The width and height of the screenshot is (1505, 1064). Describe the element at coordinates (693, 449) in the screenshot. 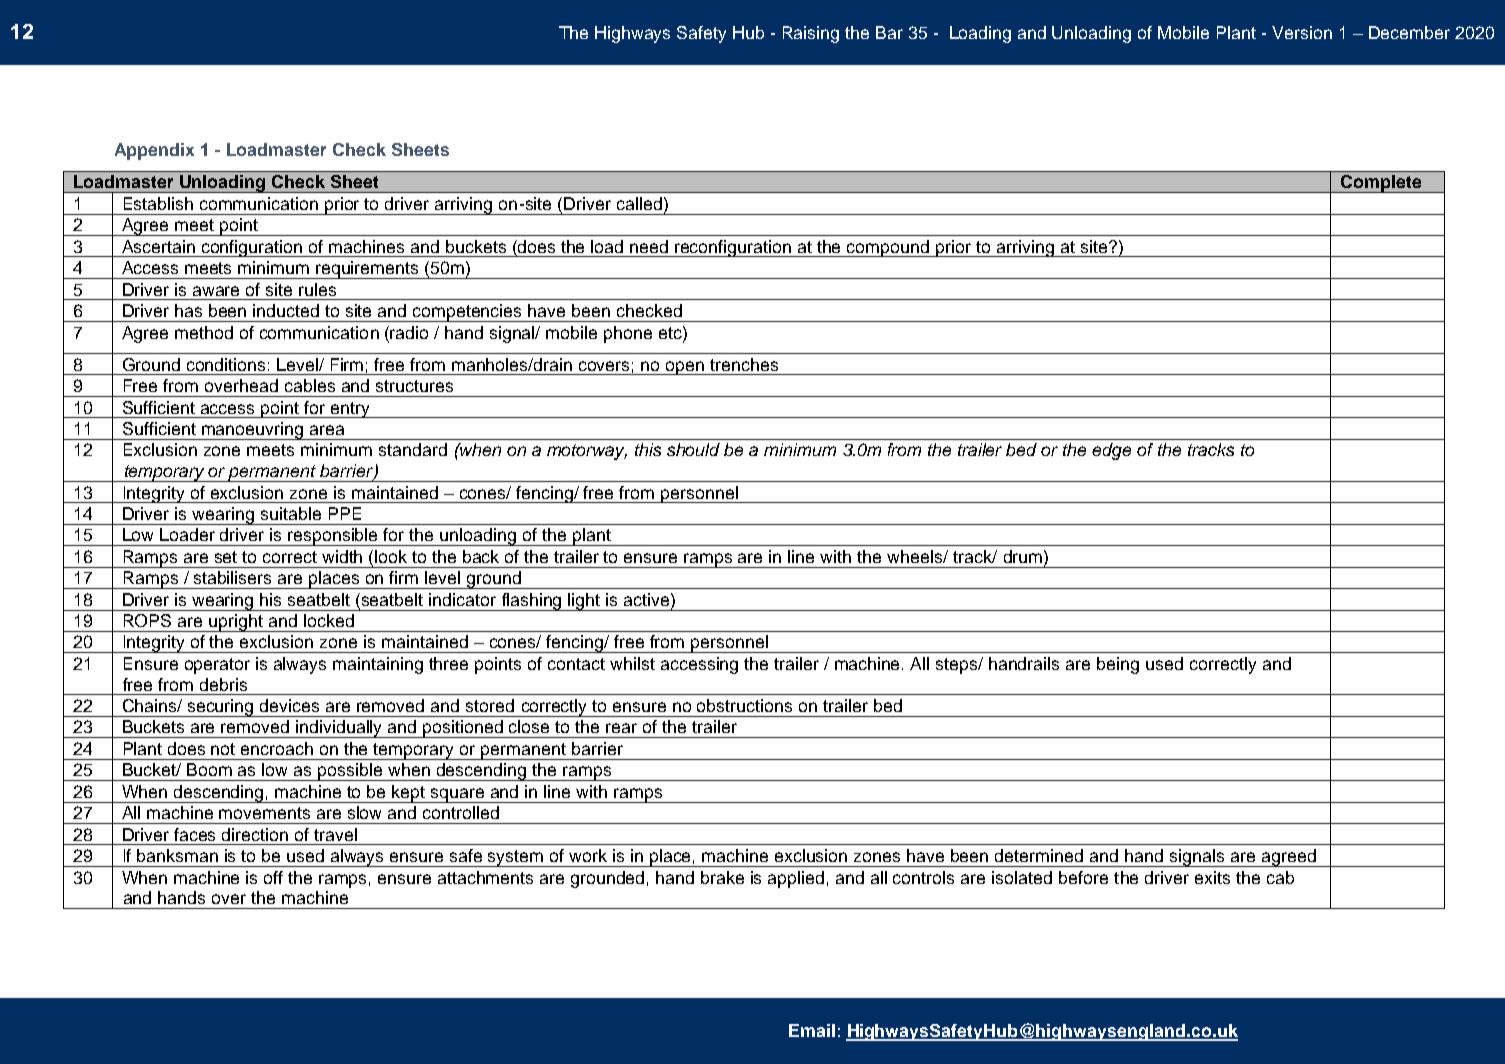

I see `should` at that location.
